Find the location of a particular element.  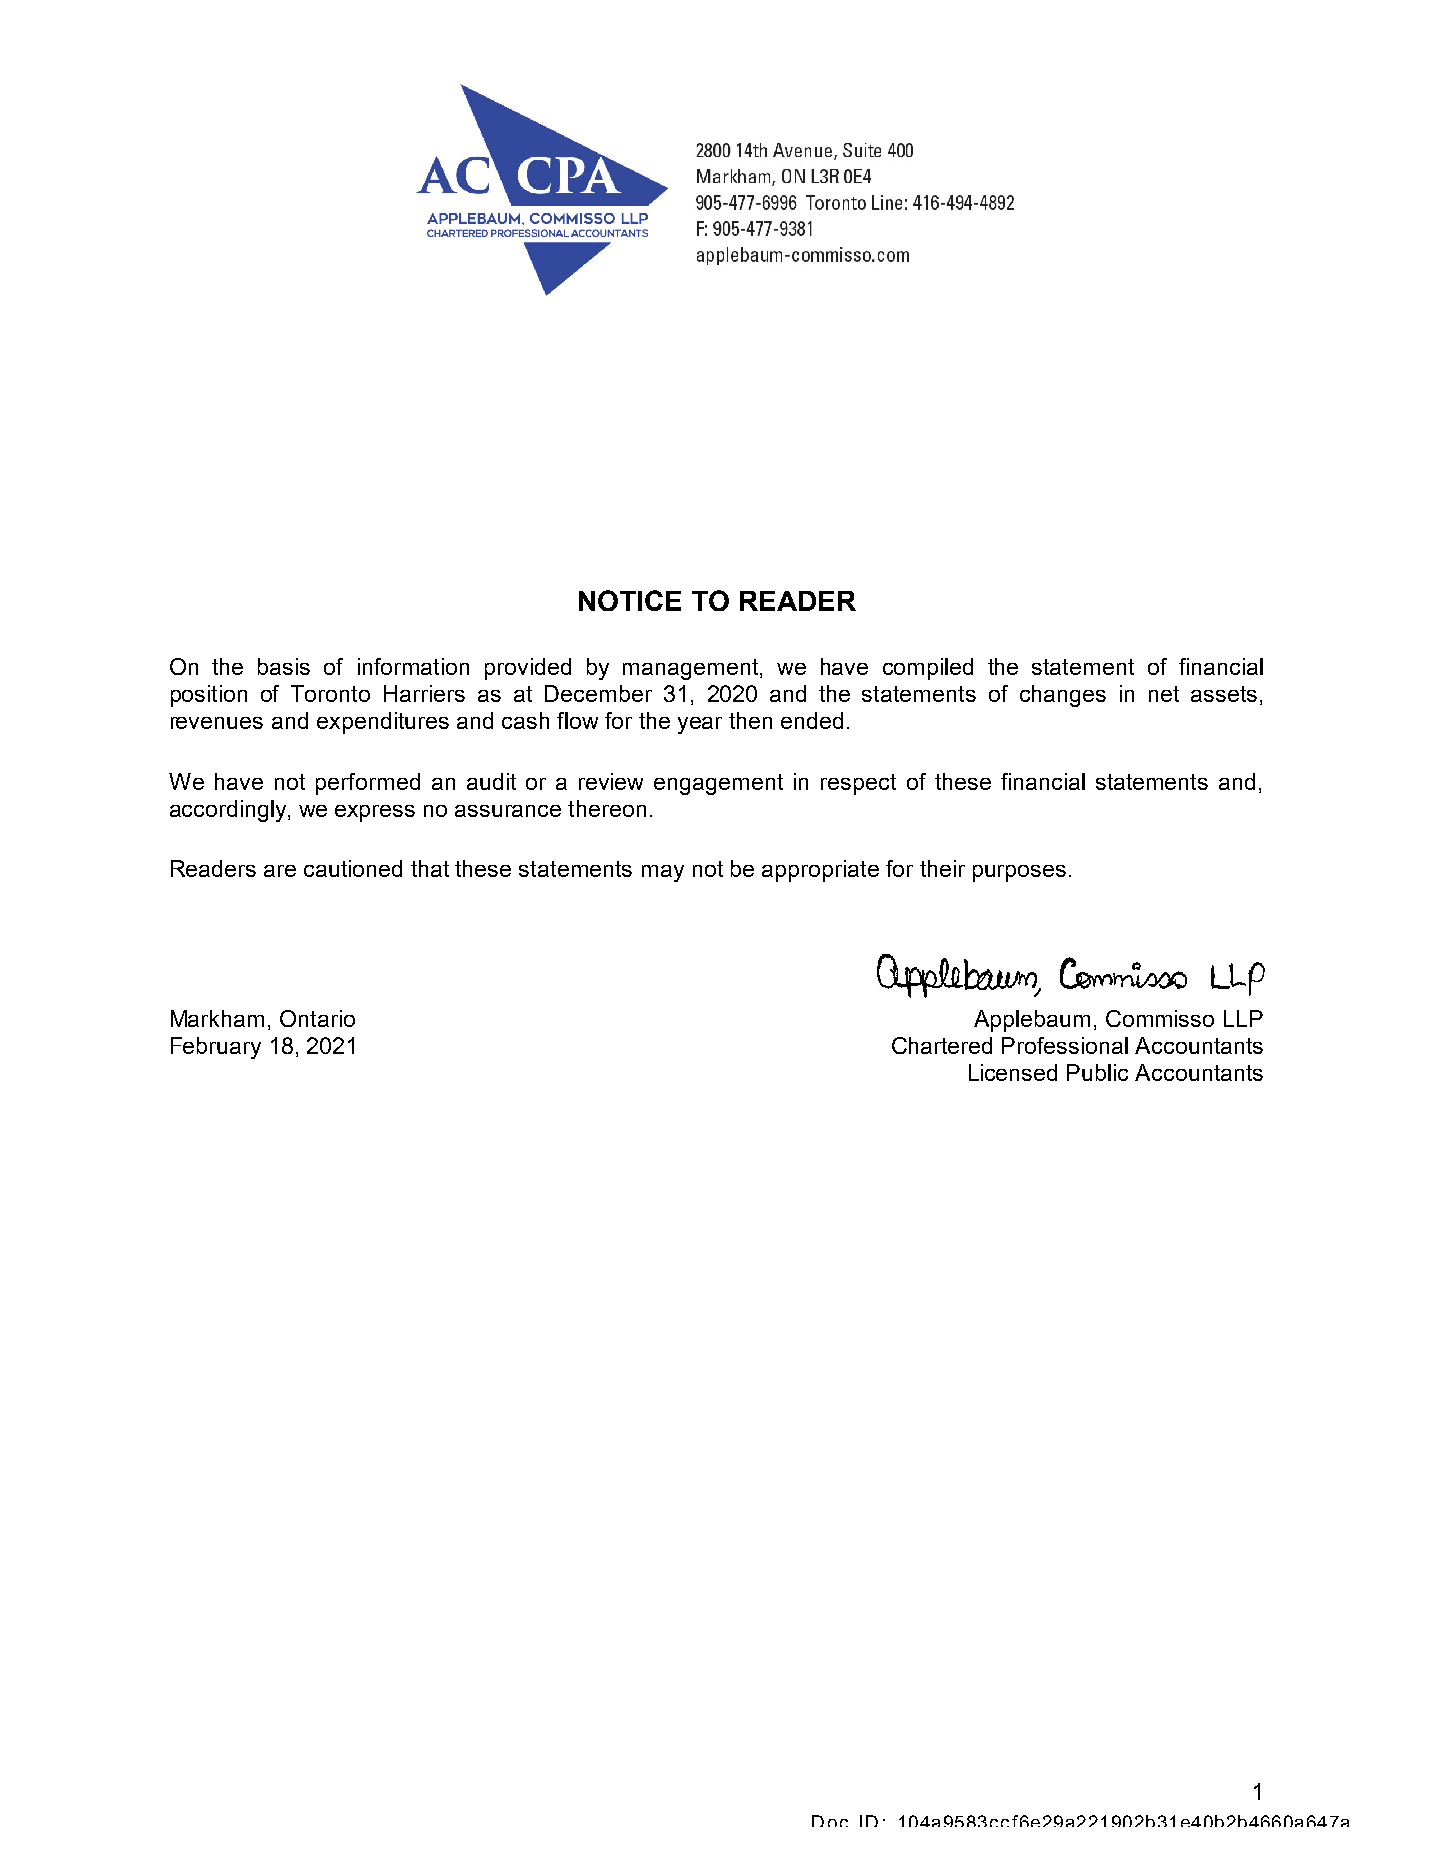

compiled is located at coordinates (928, 669).
